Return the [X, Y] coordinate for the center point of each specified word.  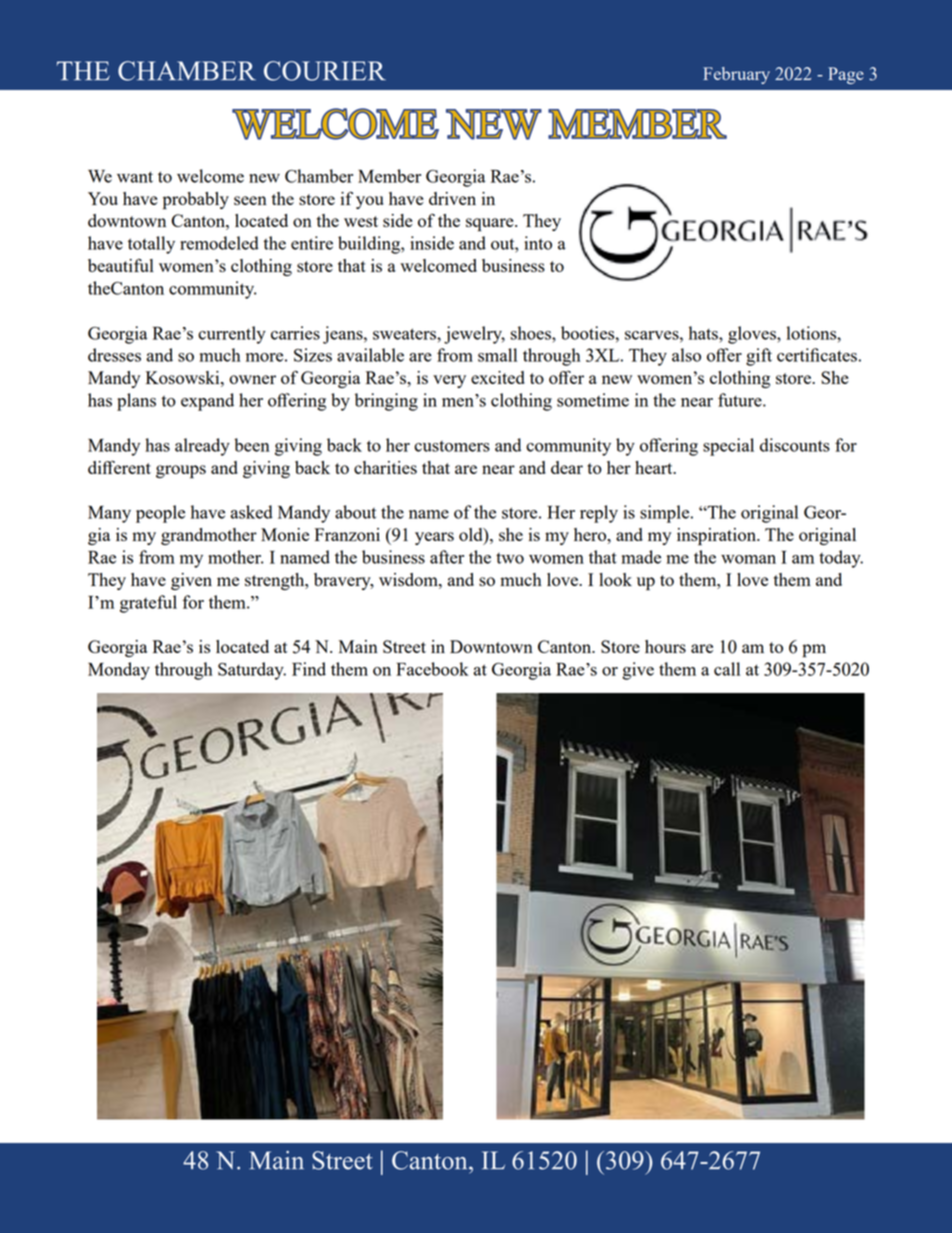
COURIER [325, 71]
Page [846, 75]
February [736, 75]
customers [452, 446]
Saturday [252, 671]
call [727, 669]
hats [704, 333]
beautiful [121, 265]
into [538, 243]
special [728, 447]
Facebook [432, 669]
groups [181, 472]
